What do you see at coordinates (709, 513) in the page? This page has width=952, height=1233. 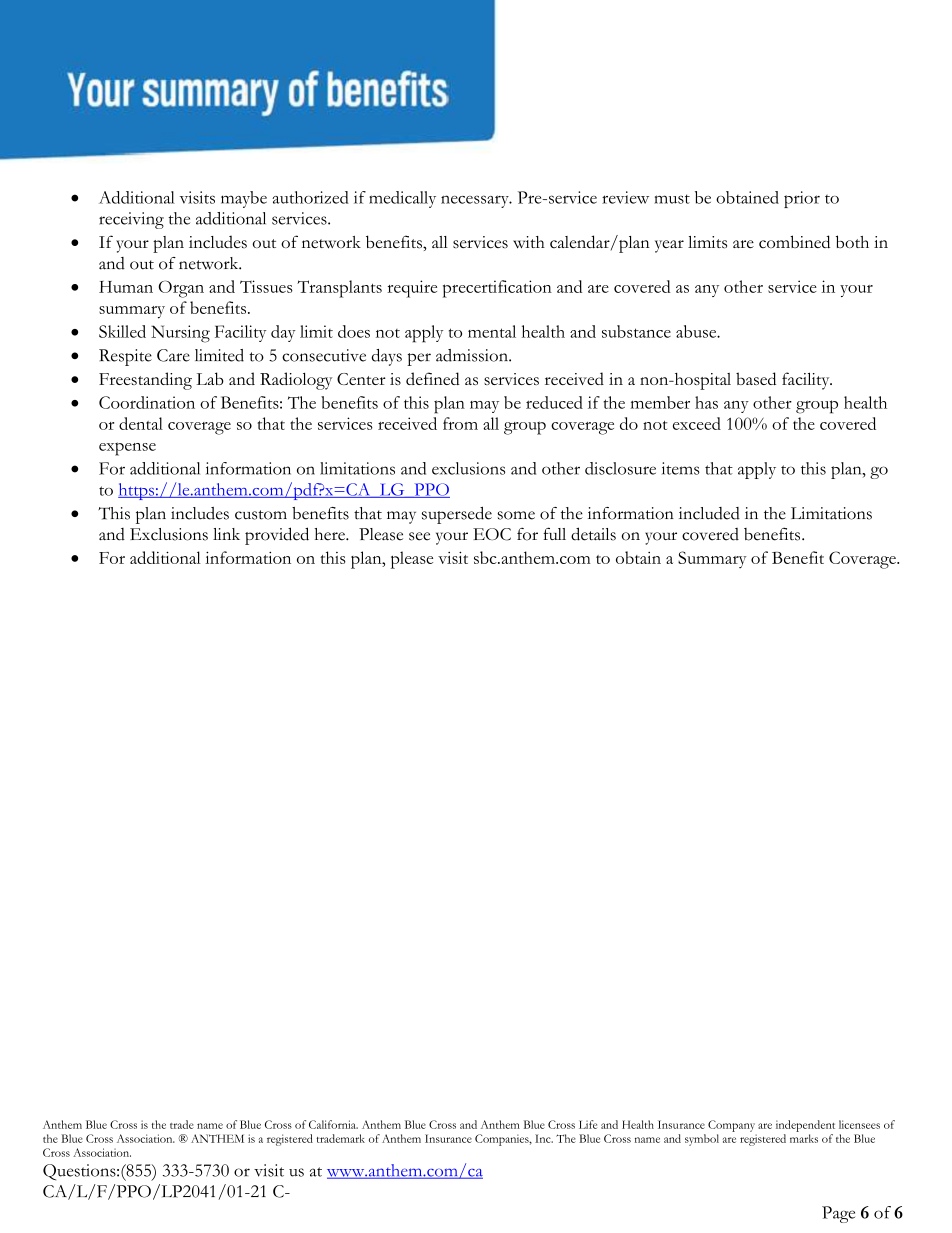 I see `included` at bounding box center [709, 513].
